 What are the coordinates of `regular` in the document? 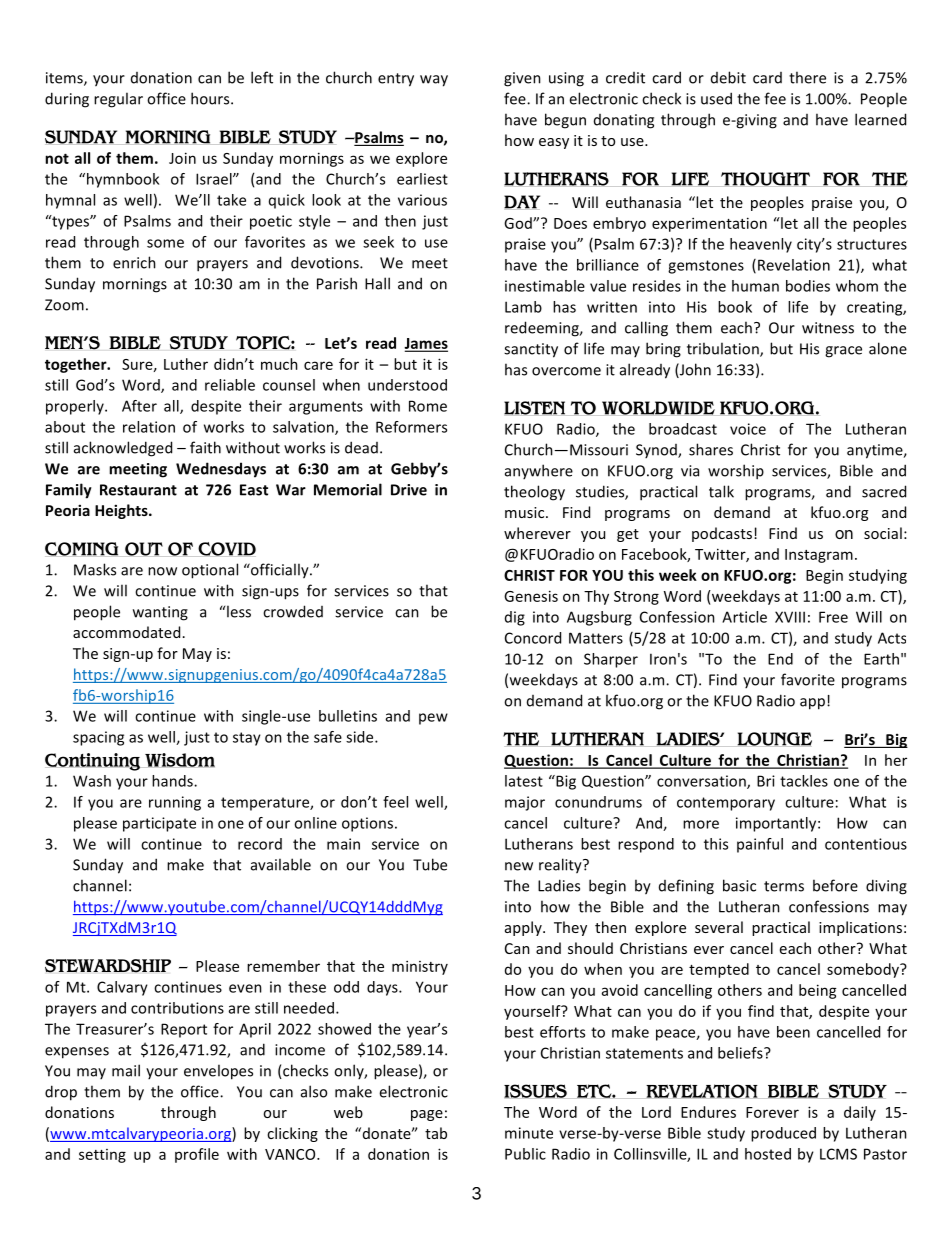 It's located at (118, 100).
